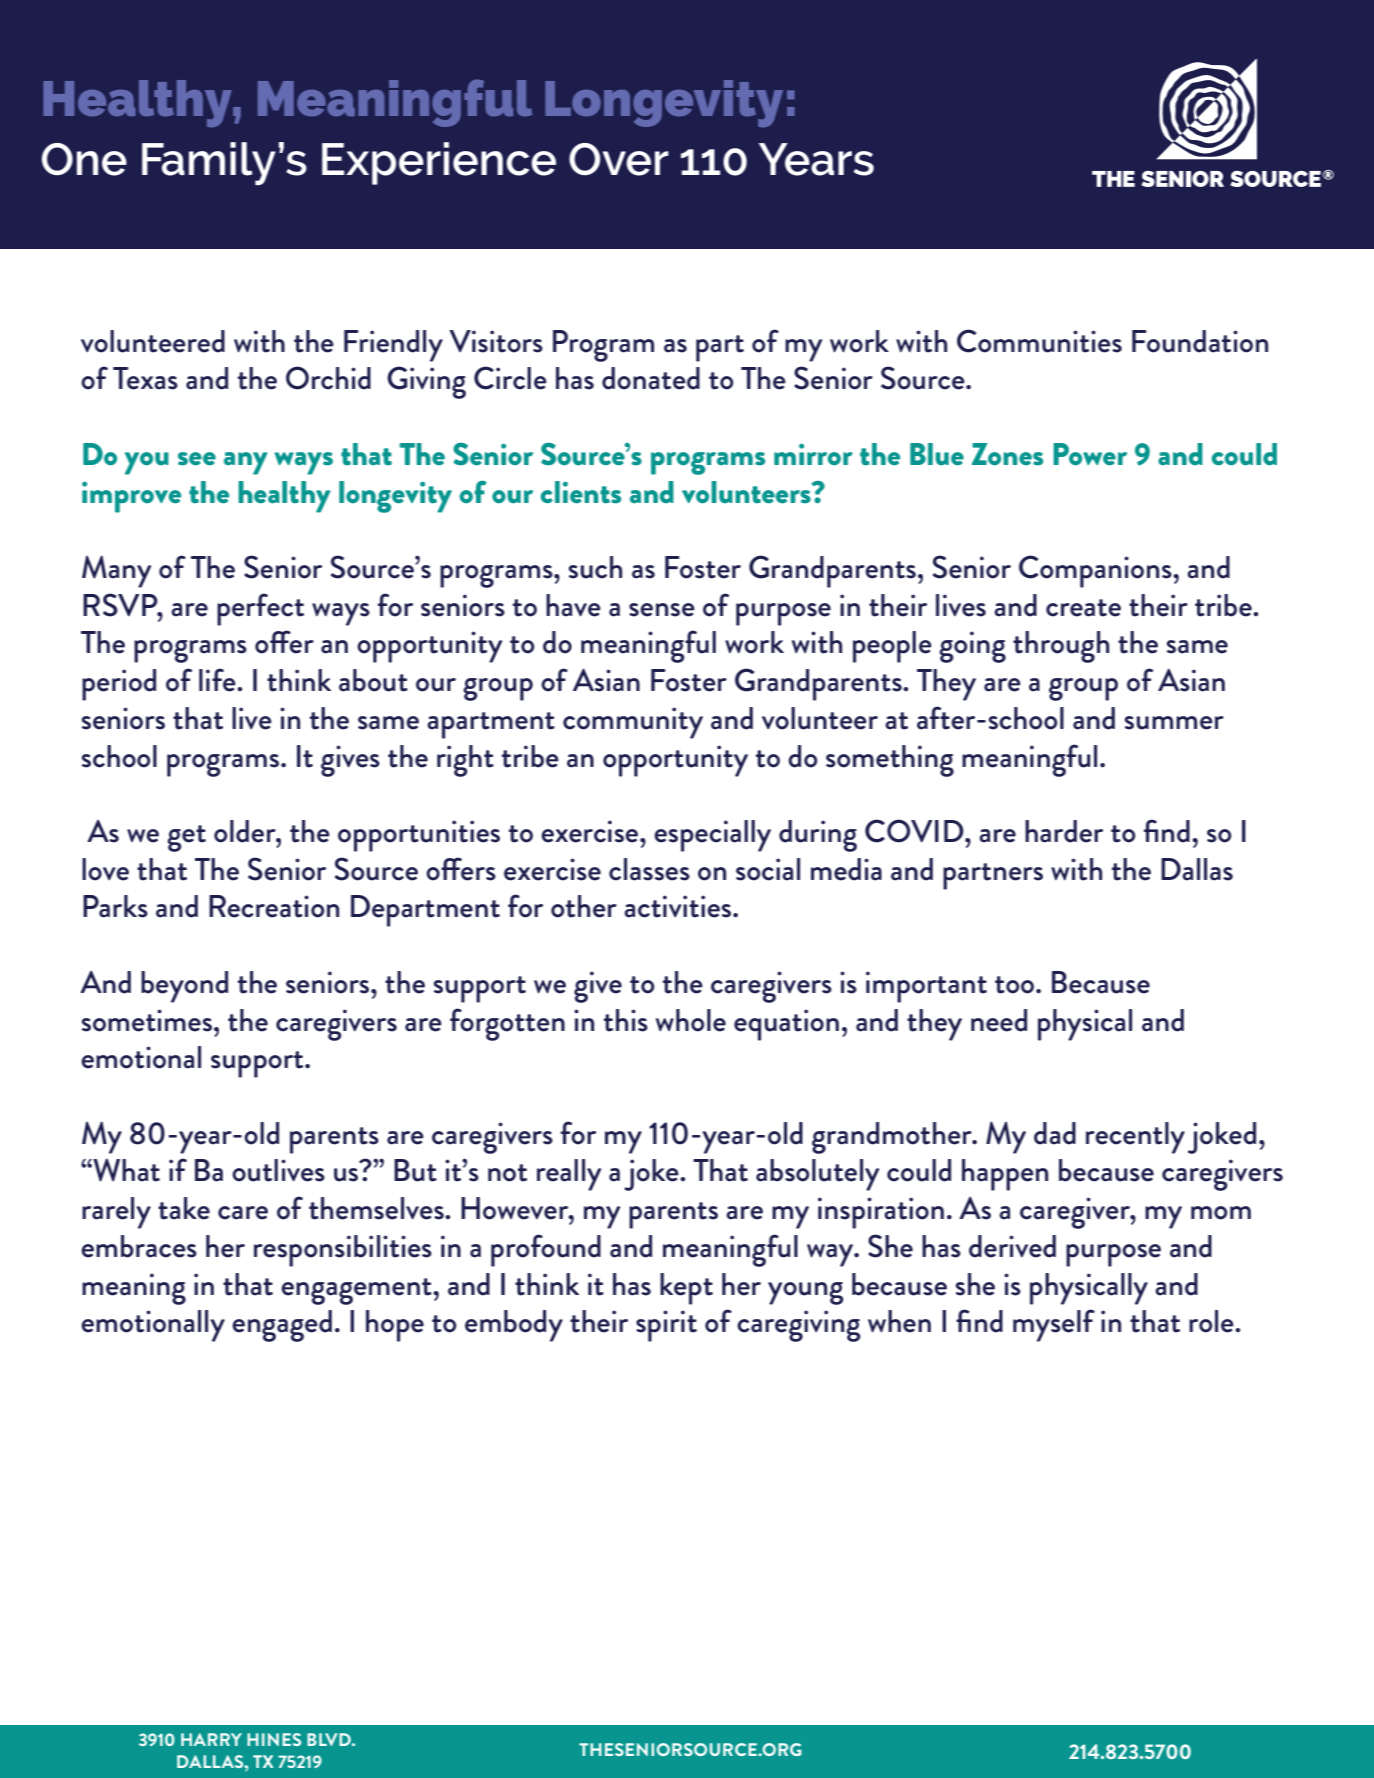 This screenshot has width=1374, height=1778. Describe the element at coordinates (1064, 831) in the screenshot. I see `harder` at that location.
